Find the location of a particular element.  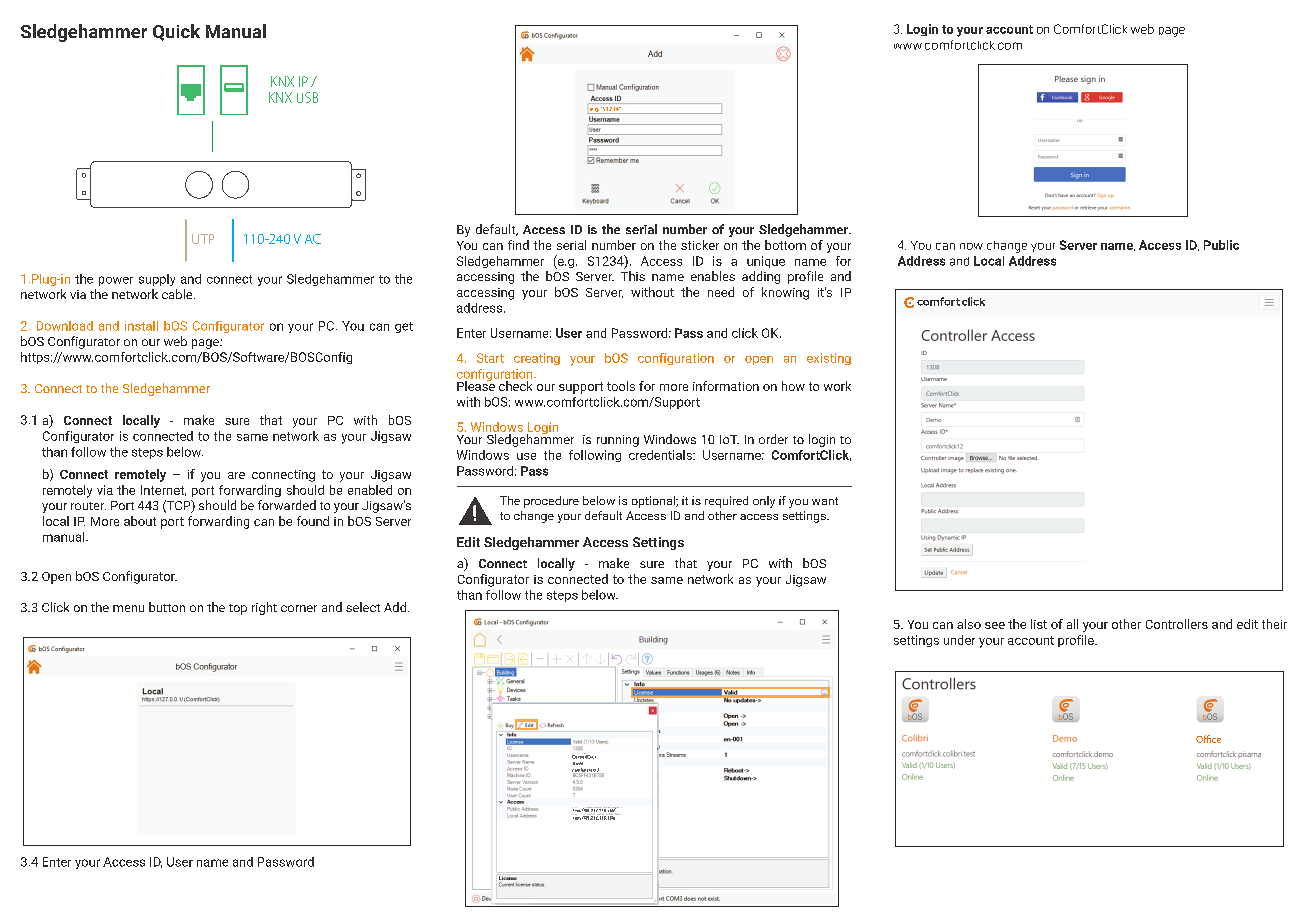

install is located at coordinates (141, 326).
